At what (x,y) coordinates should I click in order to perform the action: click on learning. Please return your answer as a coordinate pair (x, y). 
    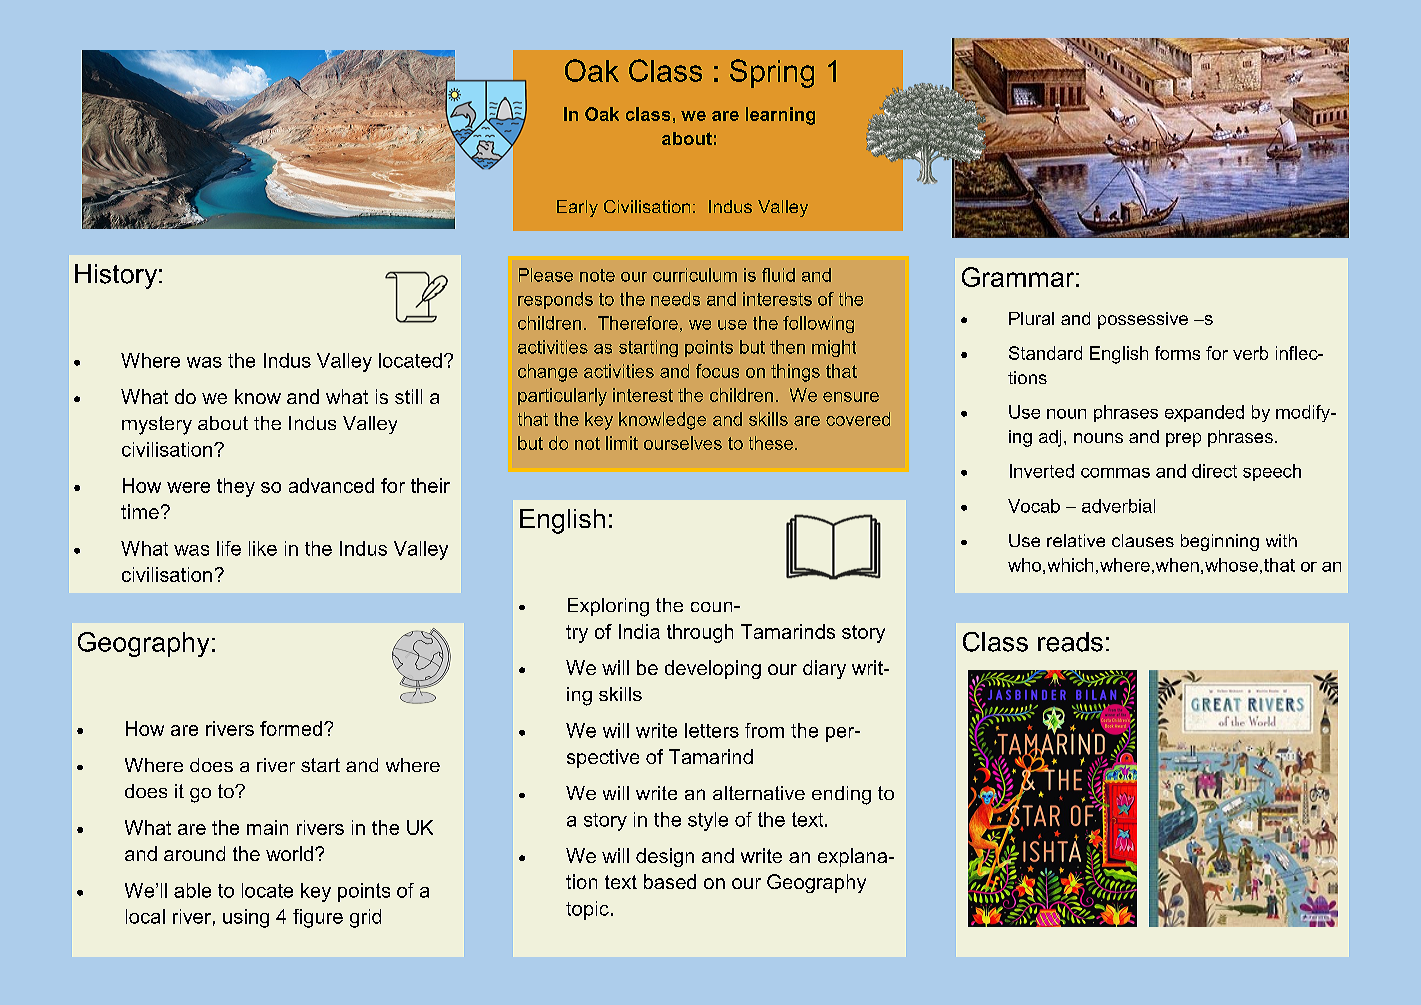
    Looking at the image, I should click on (780, 116).
